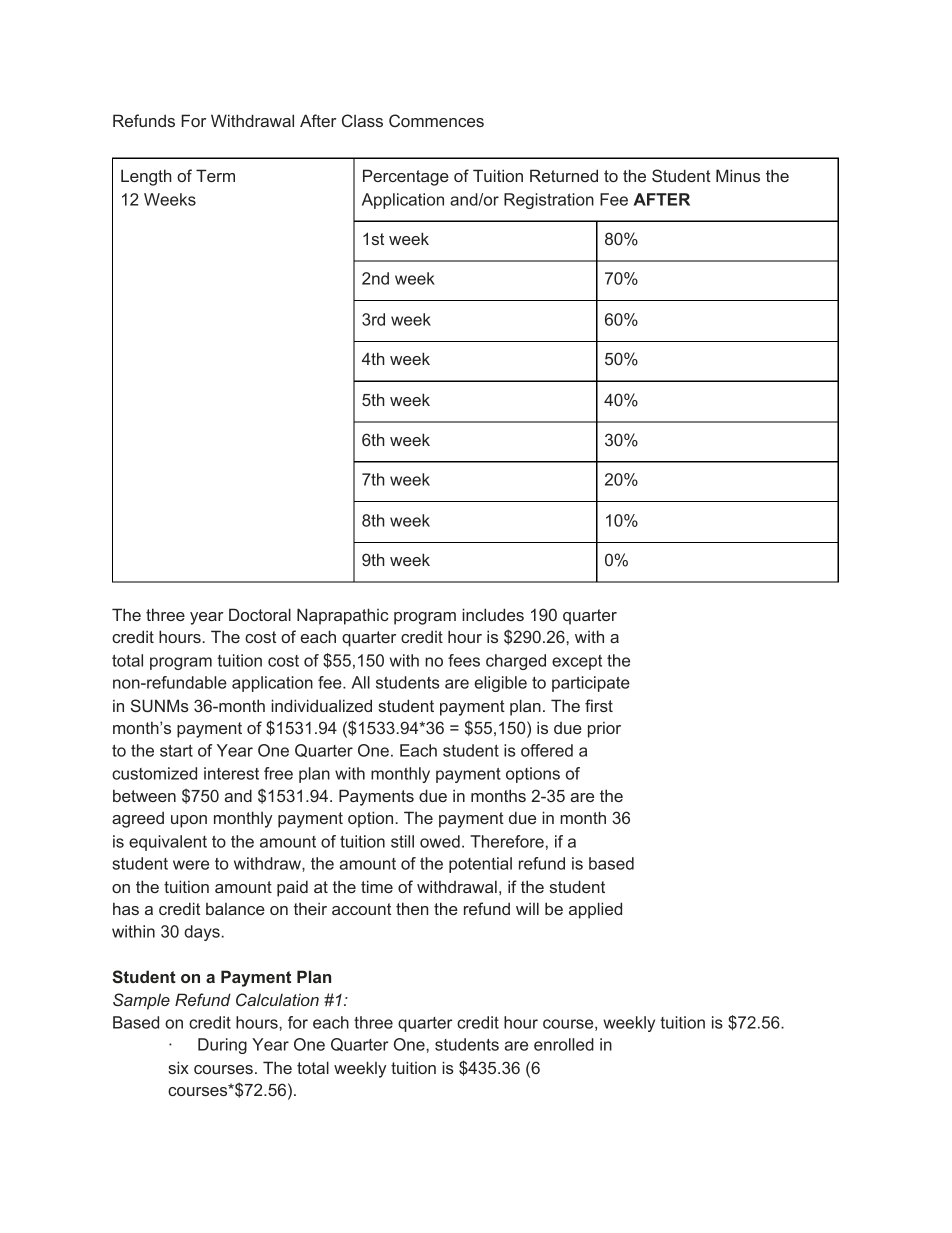  I want to click on upon, so click(189, 821).
